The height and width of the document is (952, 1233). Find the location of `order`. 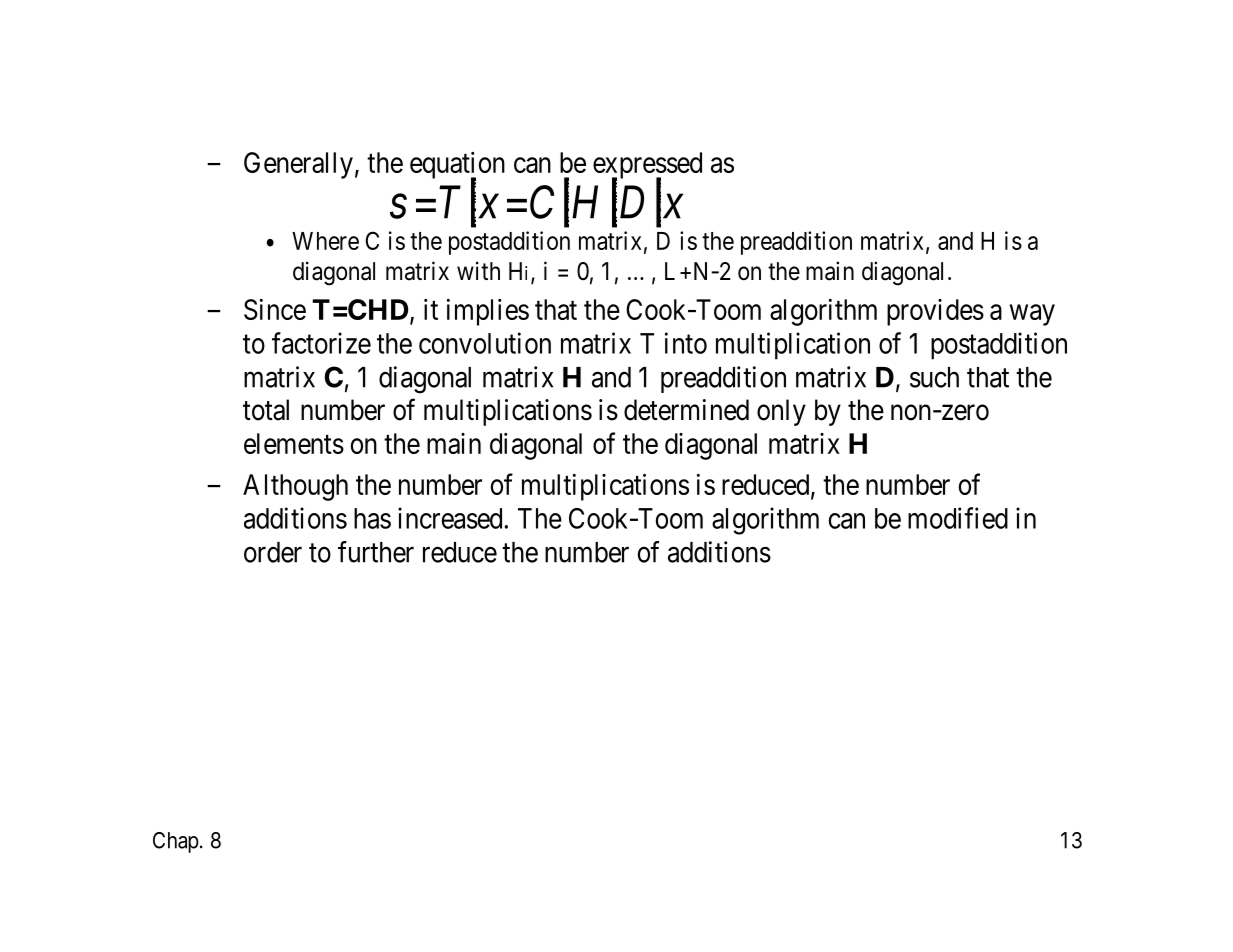

order is located at coordinates (273, 552).
